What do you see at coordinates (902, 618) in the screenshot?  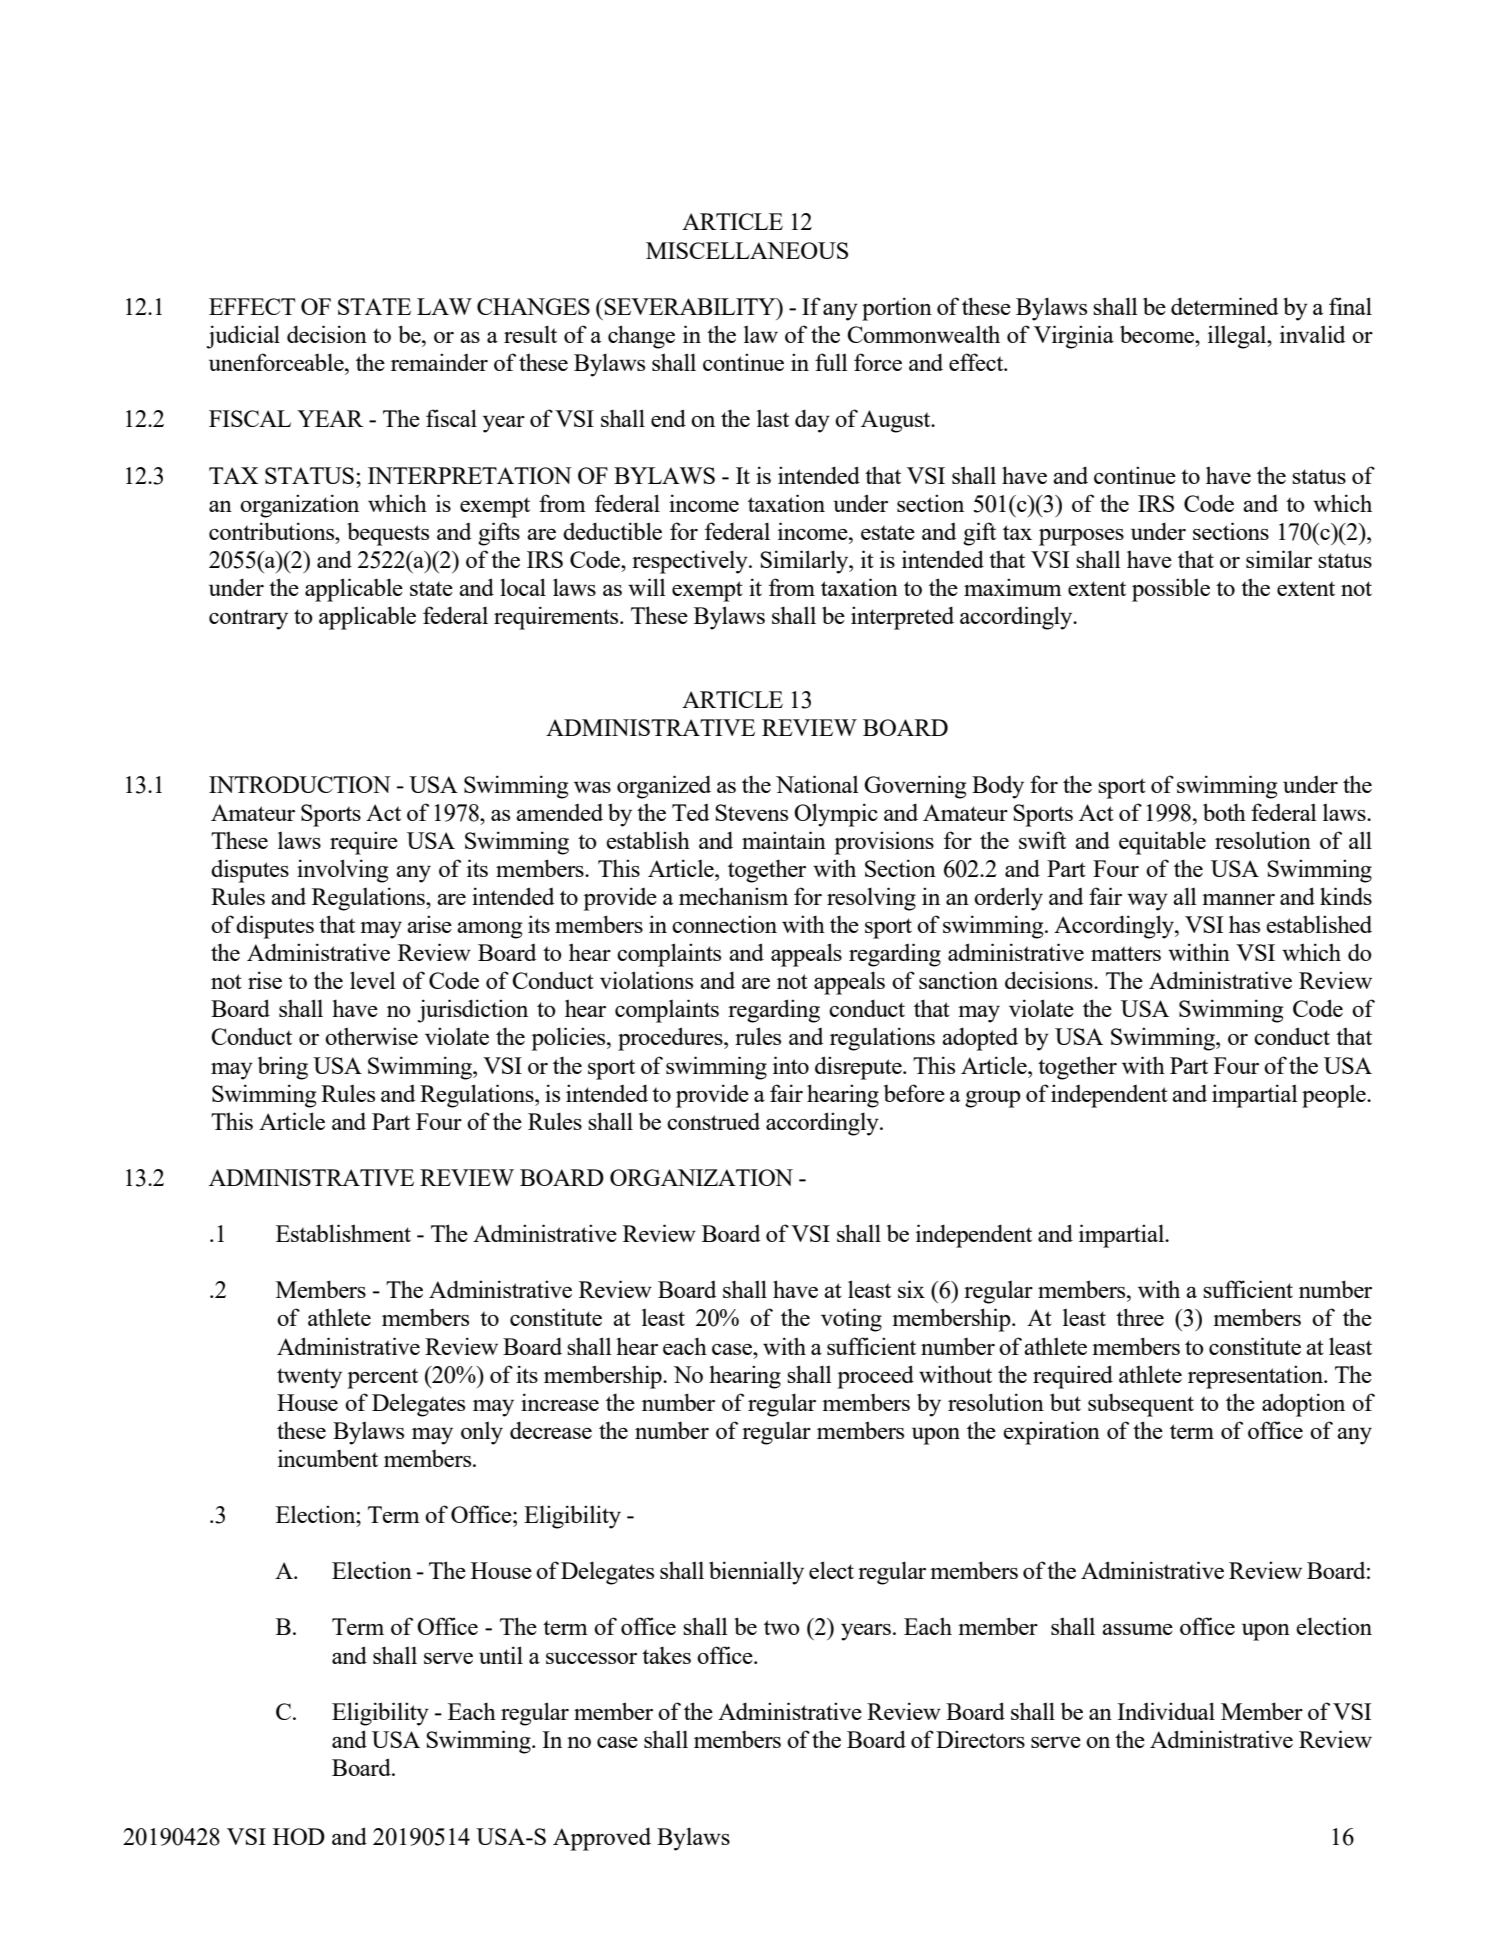 I see `interpreted` at bounding box center [902, 618].
